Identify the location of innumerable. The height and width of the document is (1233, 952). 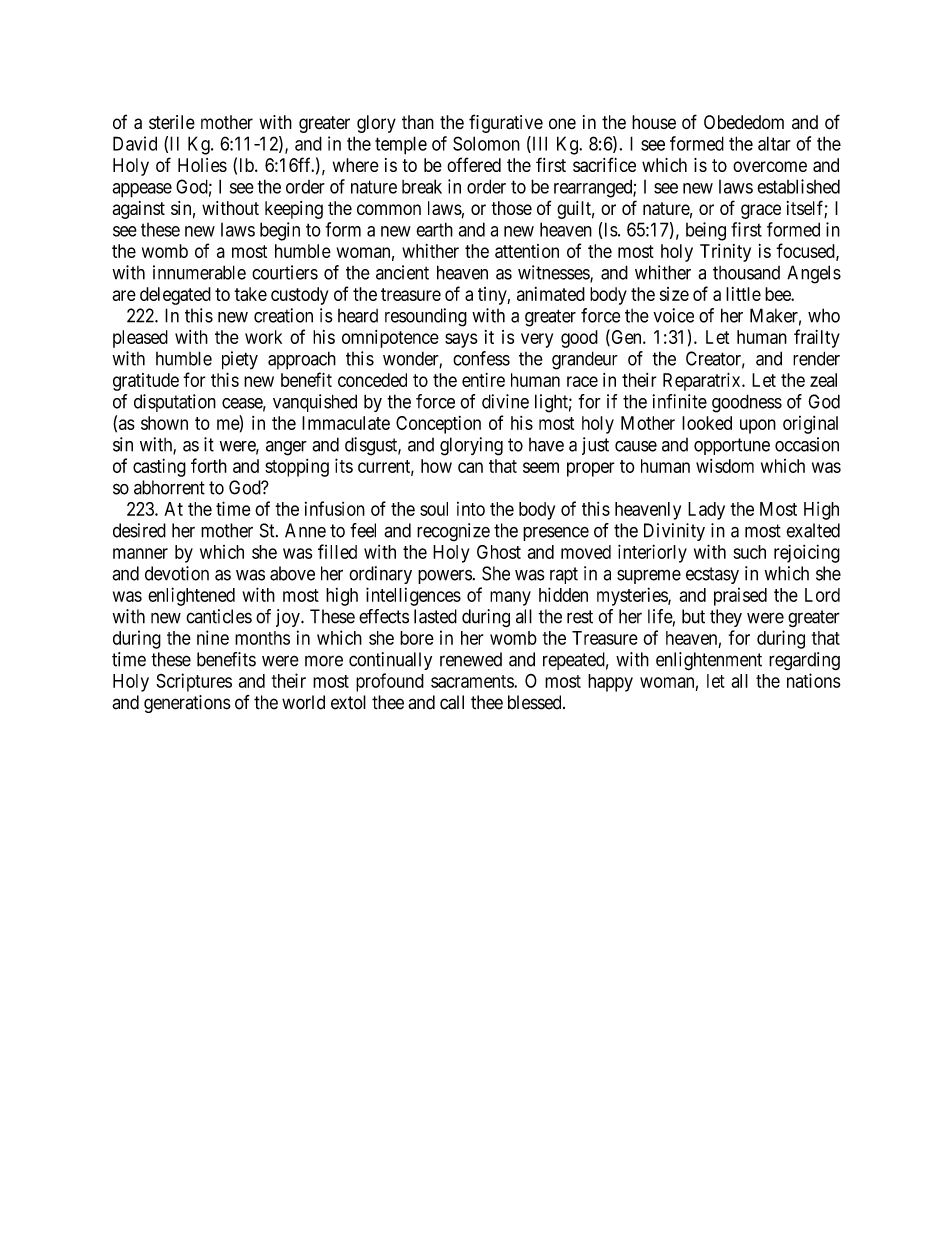
(199, 272).
